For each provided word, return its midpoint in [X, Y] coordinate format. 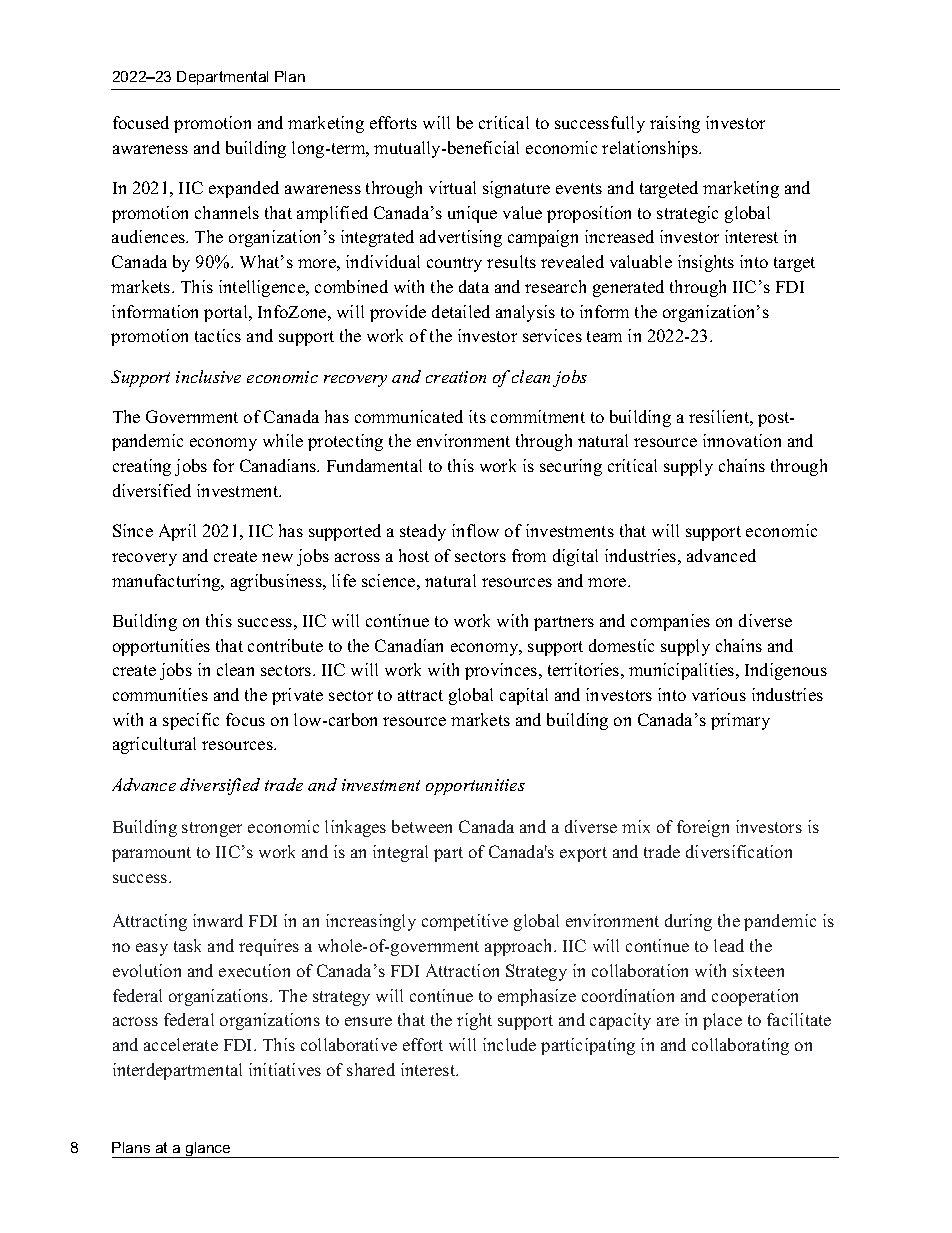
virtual [452, 187]
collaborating [740, 1046]
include [509, 1044]
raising [675, 124]
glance [208, 1150]
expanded [244, 189]
